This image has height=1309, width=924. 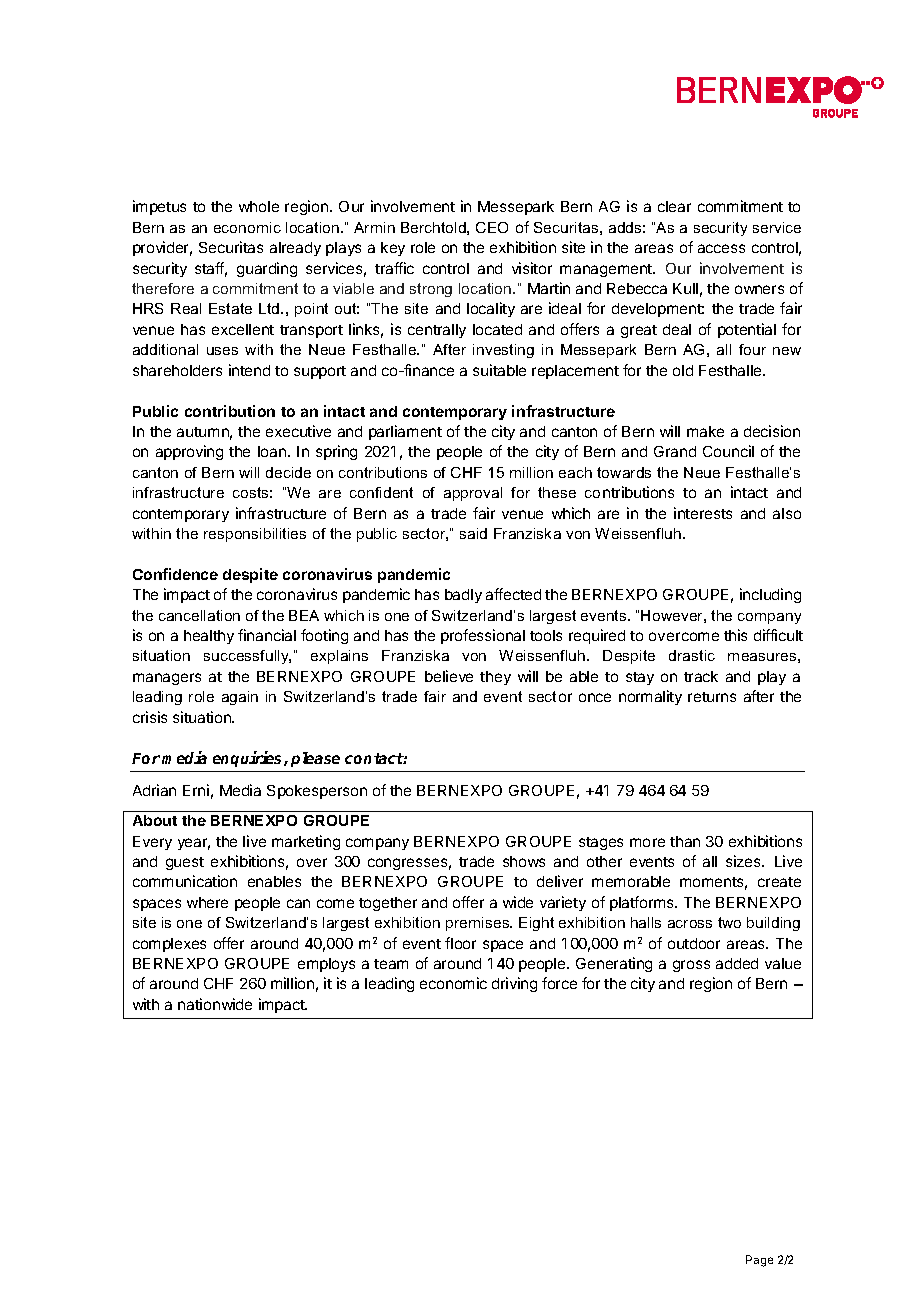 I want to click on interests, so click(x=703, y=513).
